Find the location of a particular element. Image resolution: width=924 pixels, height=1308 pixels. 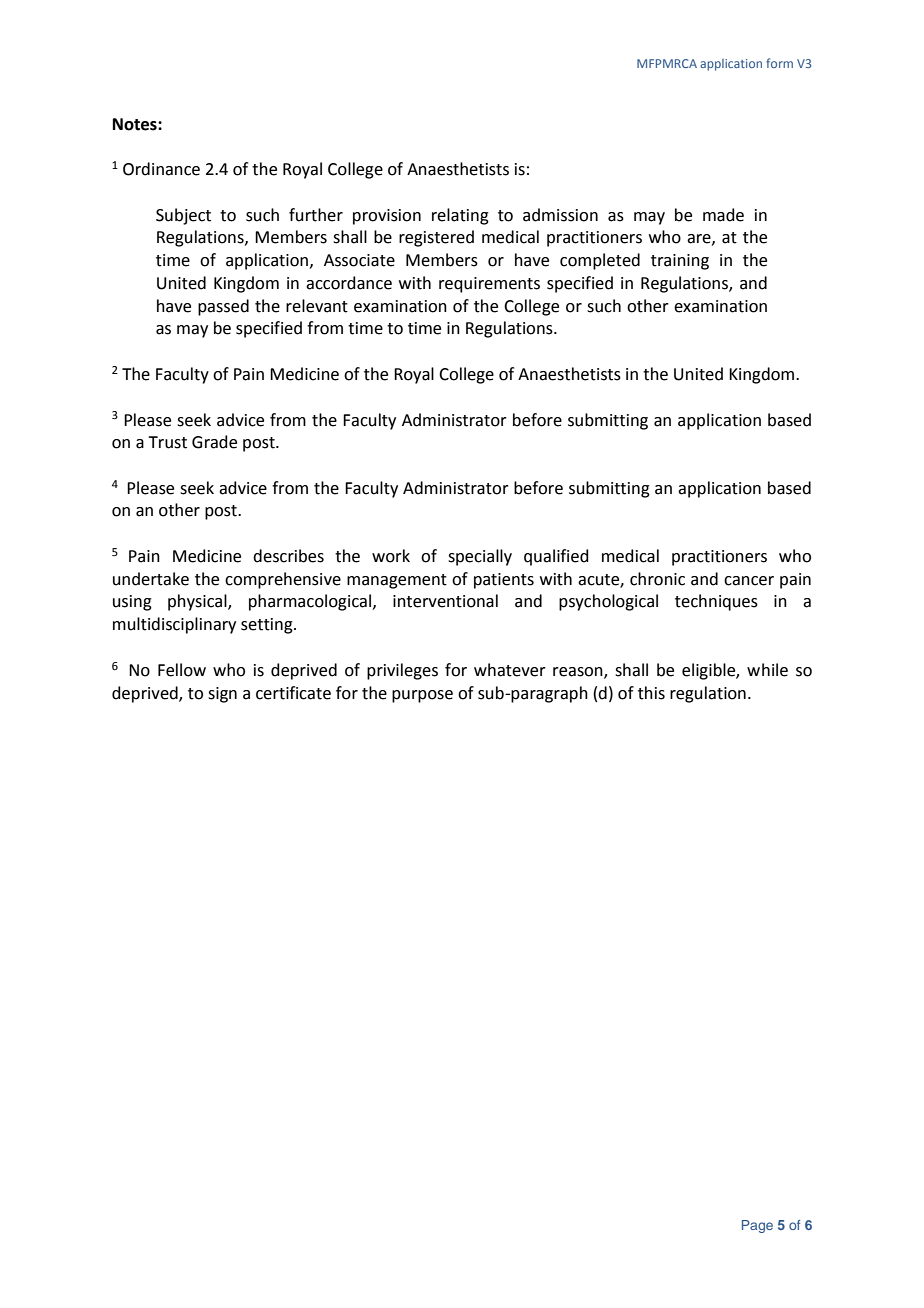

Page is located at coordinates (757, 1226).
